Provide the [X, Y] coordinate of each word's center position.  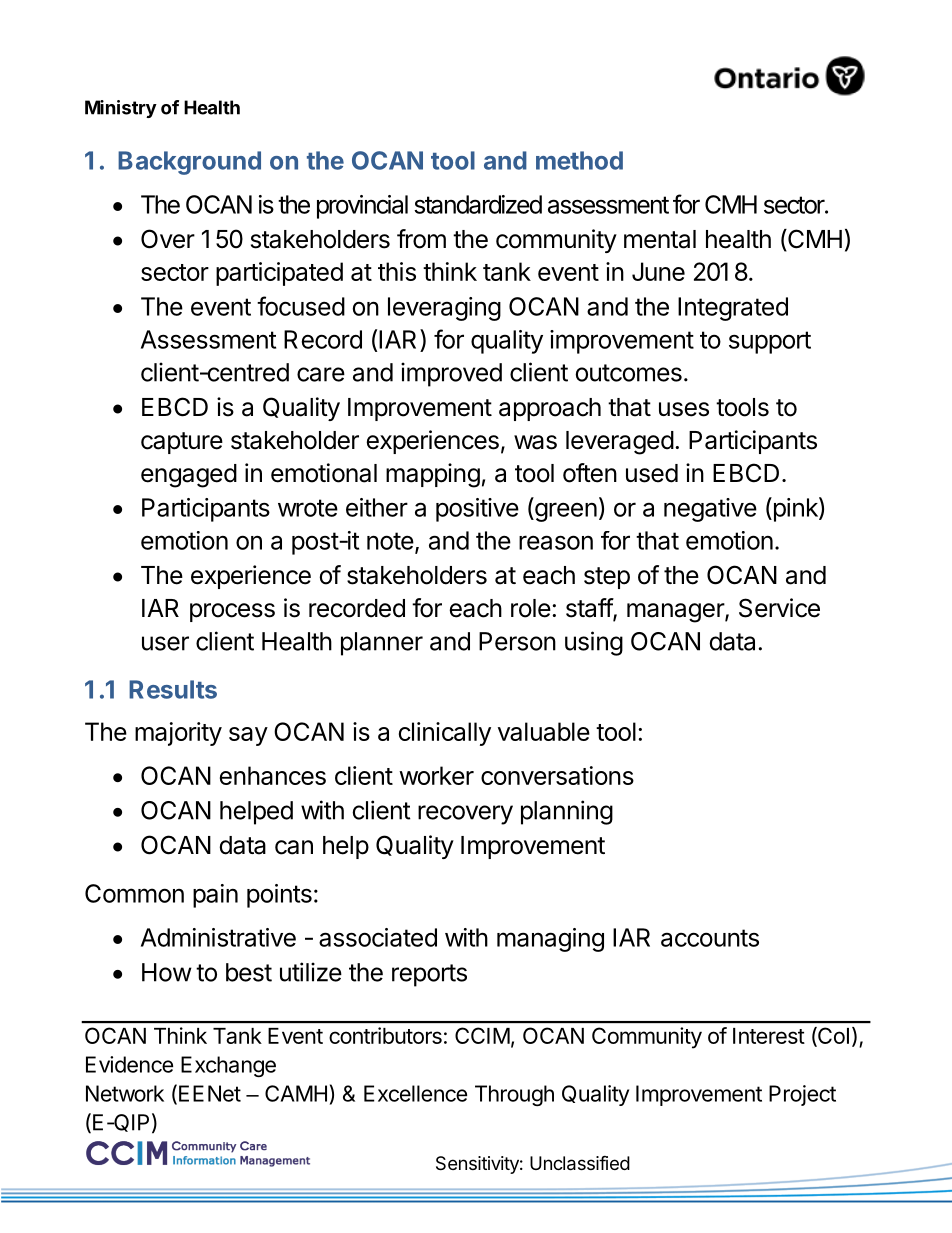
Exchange [228, 1066]
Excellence [415, 1093]
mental [660, 239]
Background [189, 163]
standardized [478, 204]
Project [802, 1095]
